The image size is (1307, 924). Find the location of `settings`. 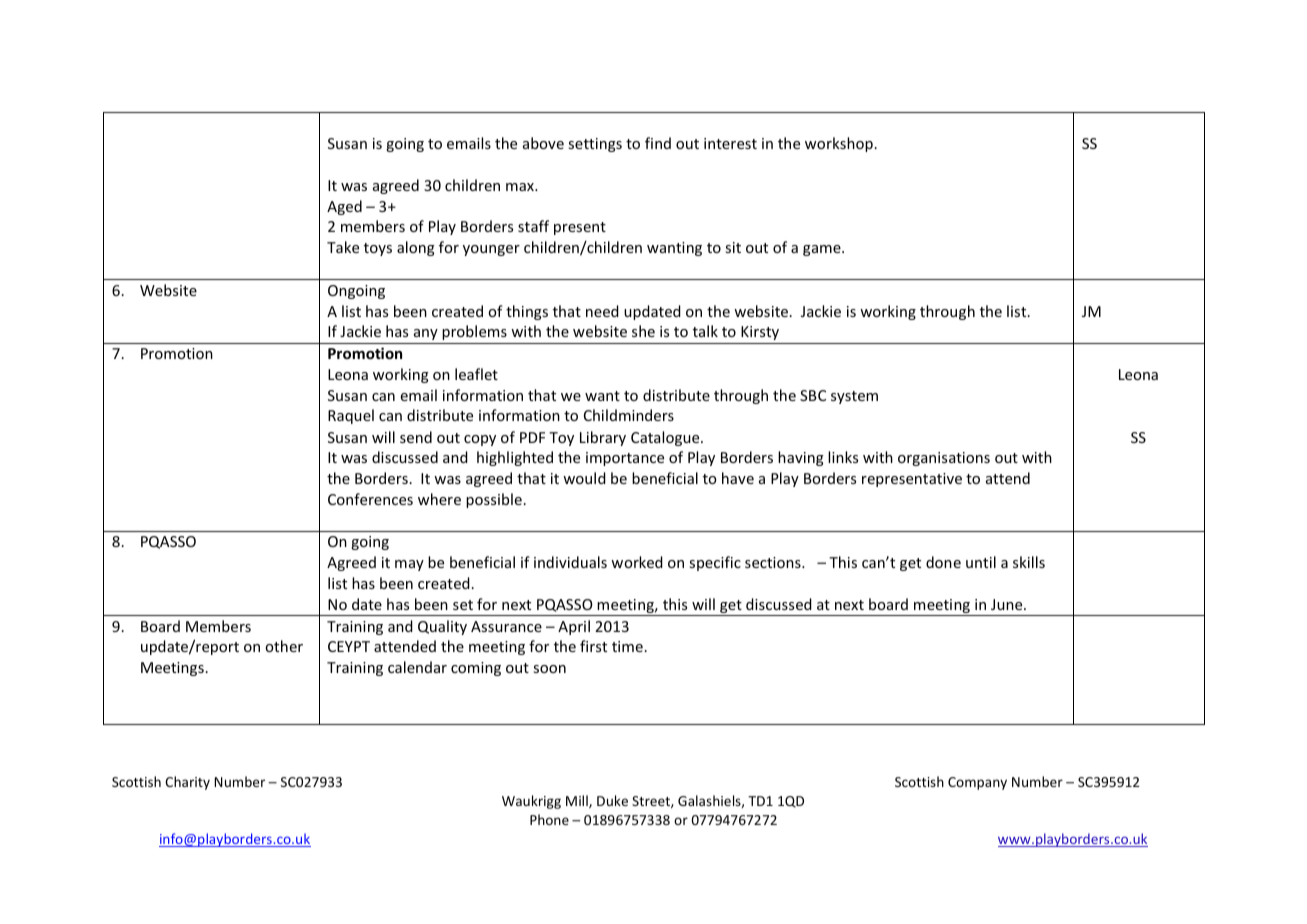

settings is located at coordinates (595, 145).
